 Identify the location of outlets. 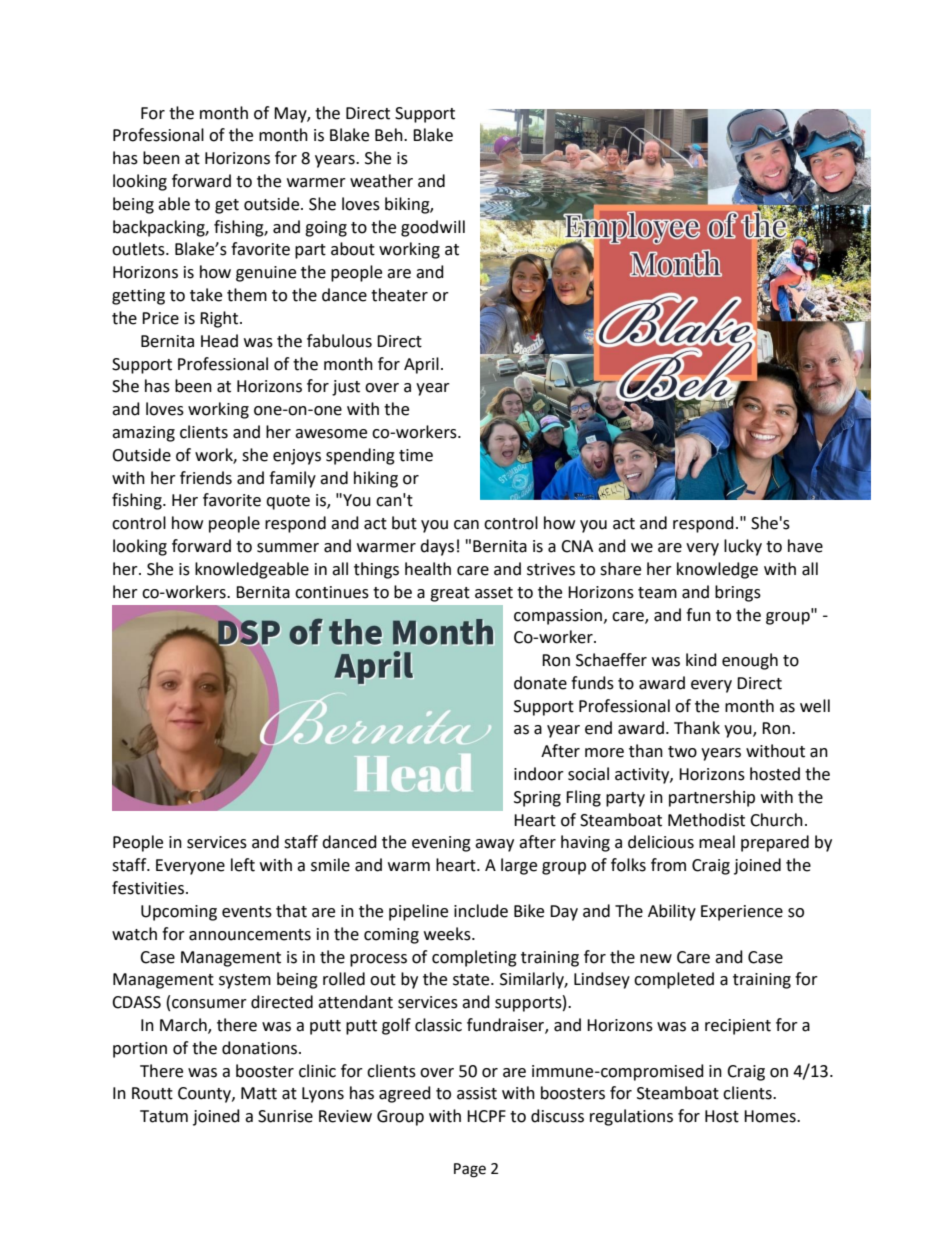
(139, 249).
